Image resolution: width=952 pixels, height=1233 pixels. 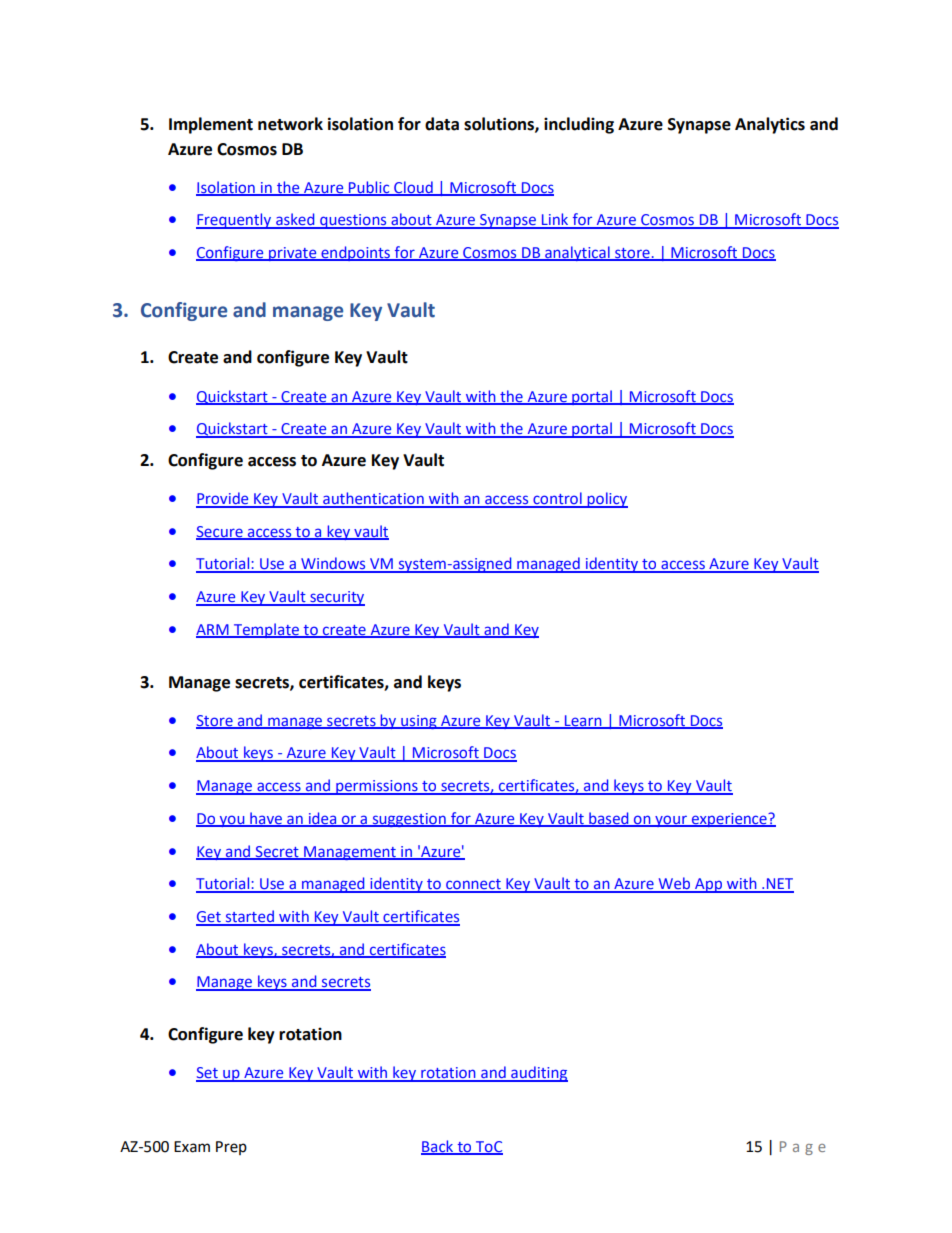 What do you see at coordinates (290, 124) in the image?
I see `network` at bounding box center [290, 124].
